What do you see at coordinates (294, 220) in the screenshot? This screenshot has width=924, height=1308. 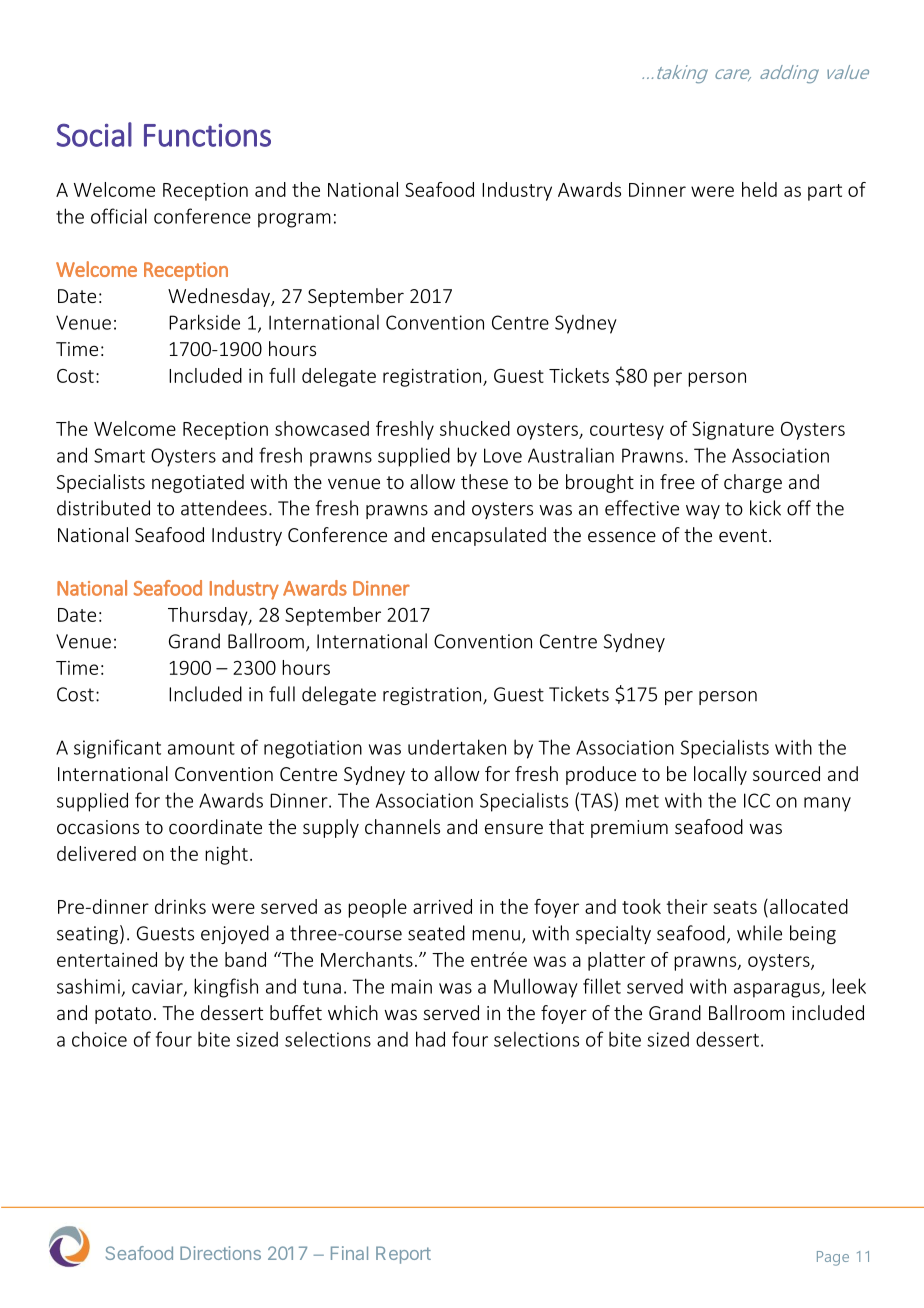 I see `program` at bounding box center [294, 220].
